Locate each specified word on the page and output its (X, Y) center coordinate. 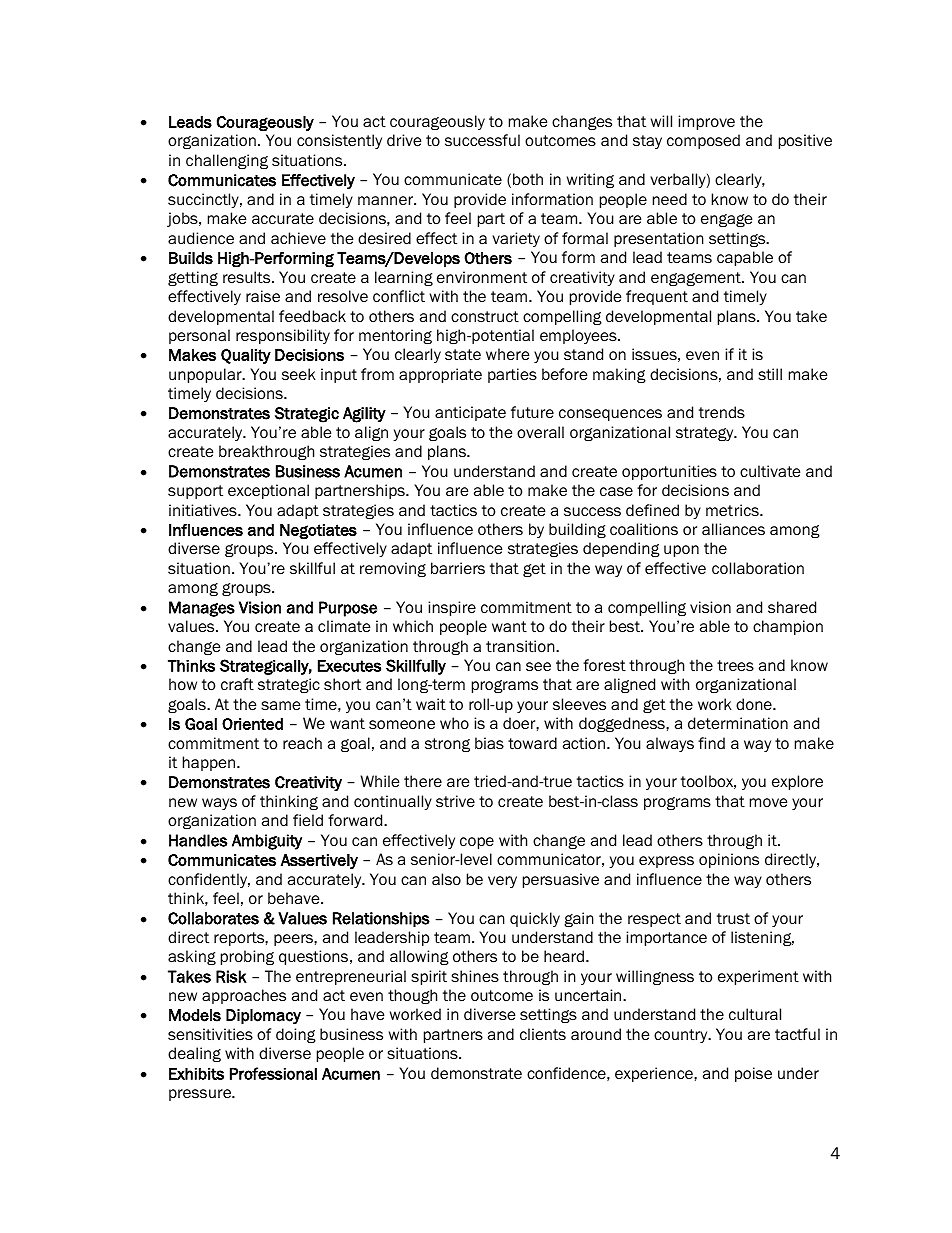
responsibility (283, 336)
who (454, 723)
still (770, 374)
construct (485, 317)
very (502, 882)
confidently (209, 880)
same (280, 706)
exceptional (268, 491)
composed (703, 141)
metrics (733, 510)
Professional (273, 1073)
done (755, 704)
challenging (227, 161)
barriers (458, 568)
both (528, 179)
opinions (729, 860)
